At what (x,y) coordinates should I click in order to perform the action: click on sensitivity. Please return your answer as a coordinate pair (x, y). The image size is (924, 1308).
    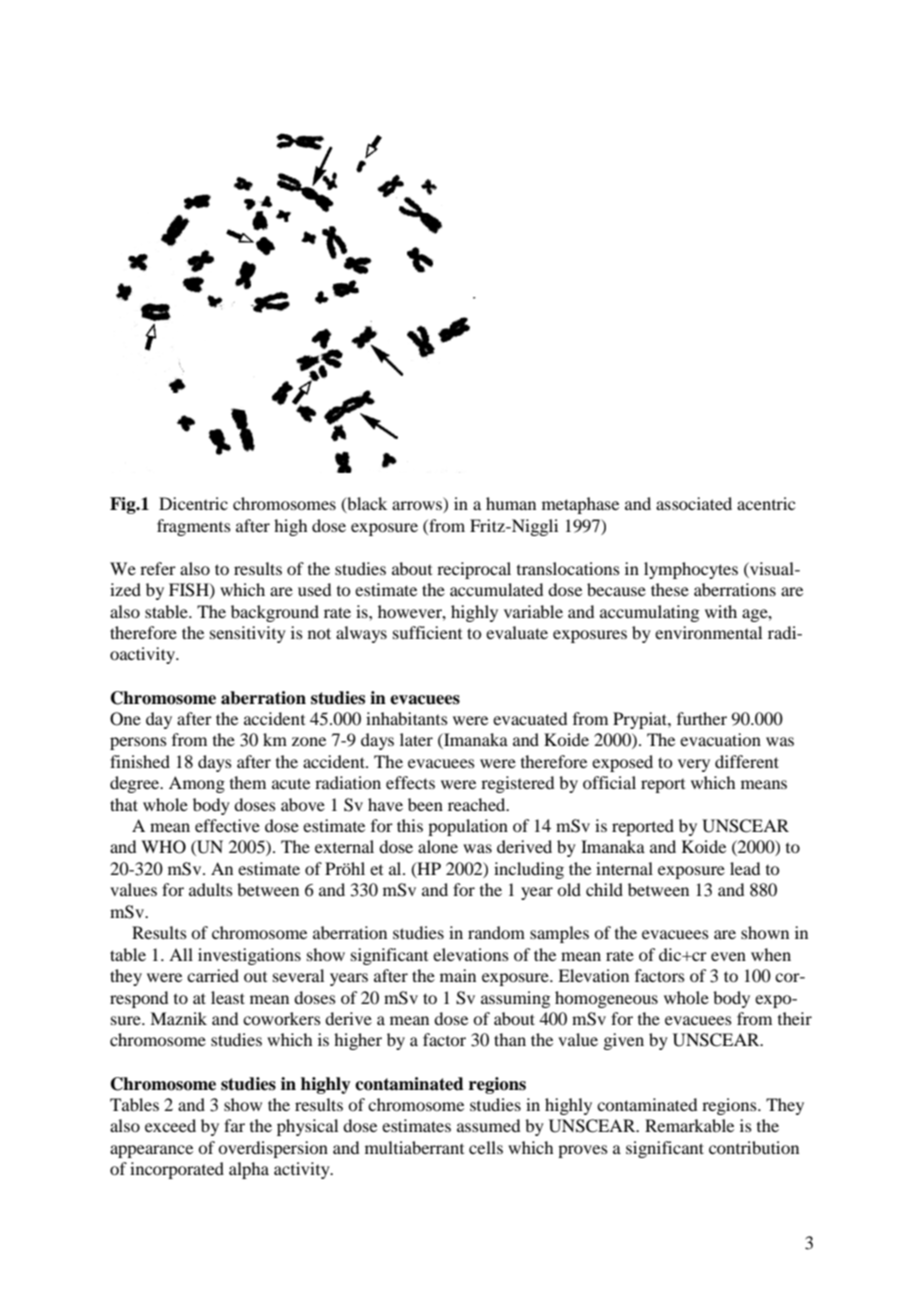
    Looking at the image, I should click on (248, 634).
